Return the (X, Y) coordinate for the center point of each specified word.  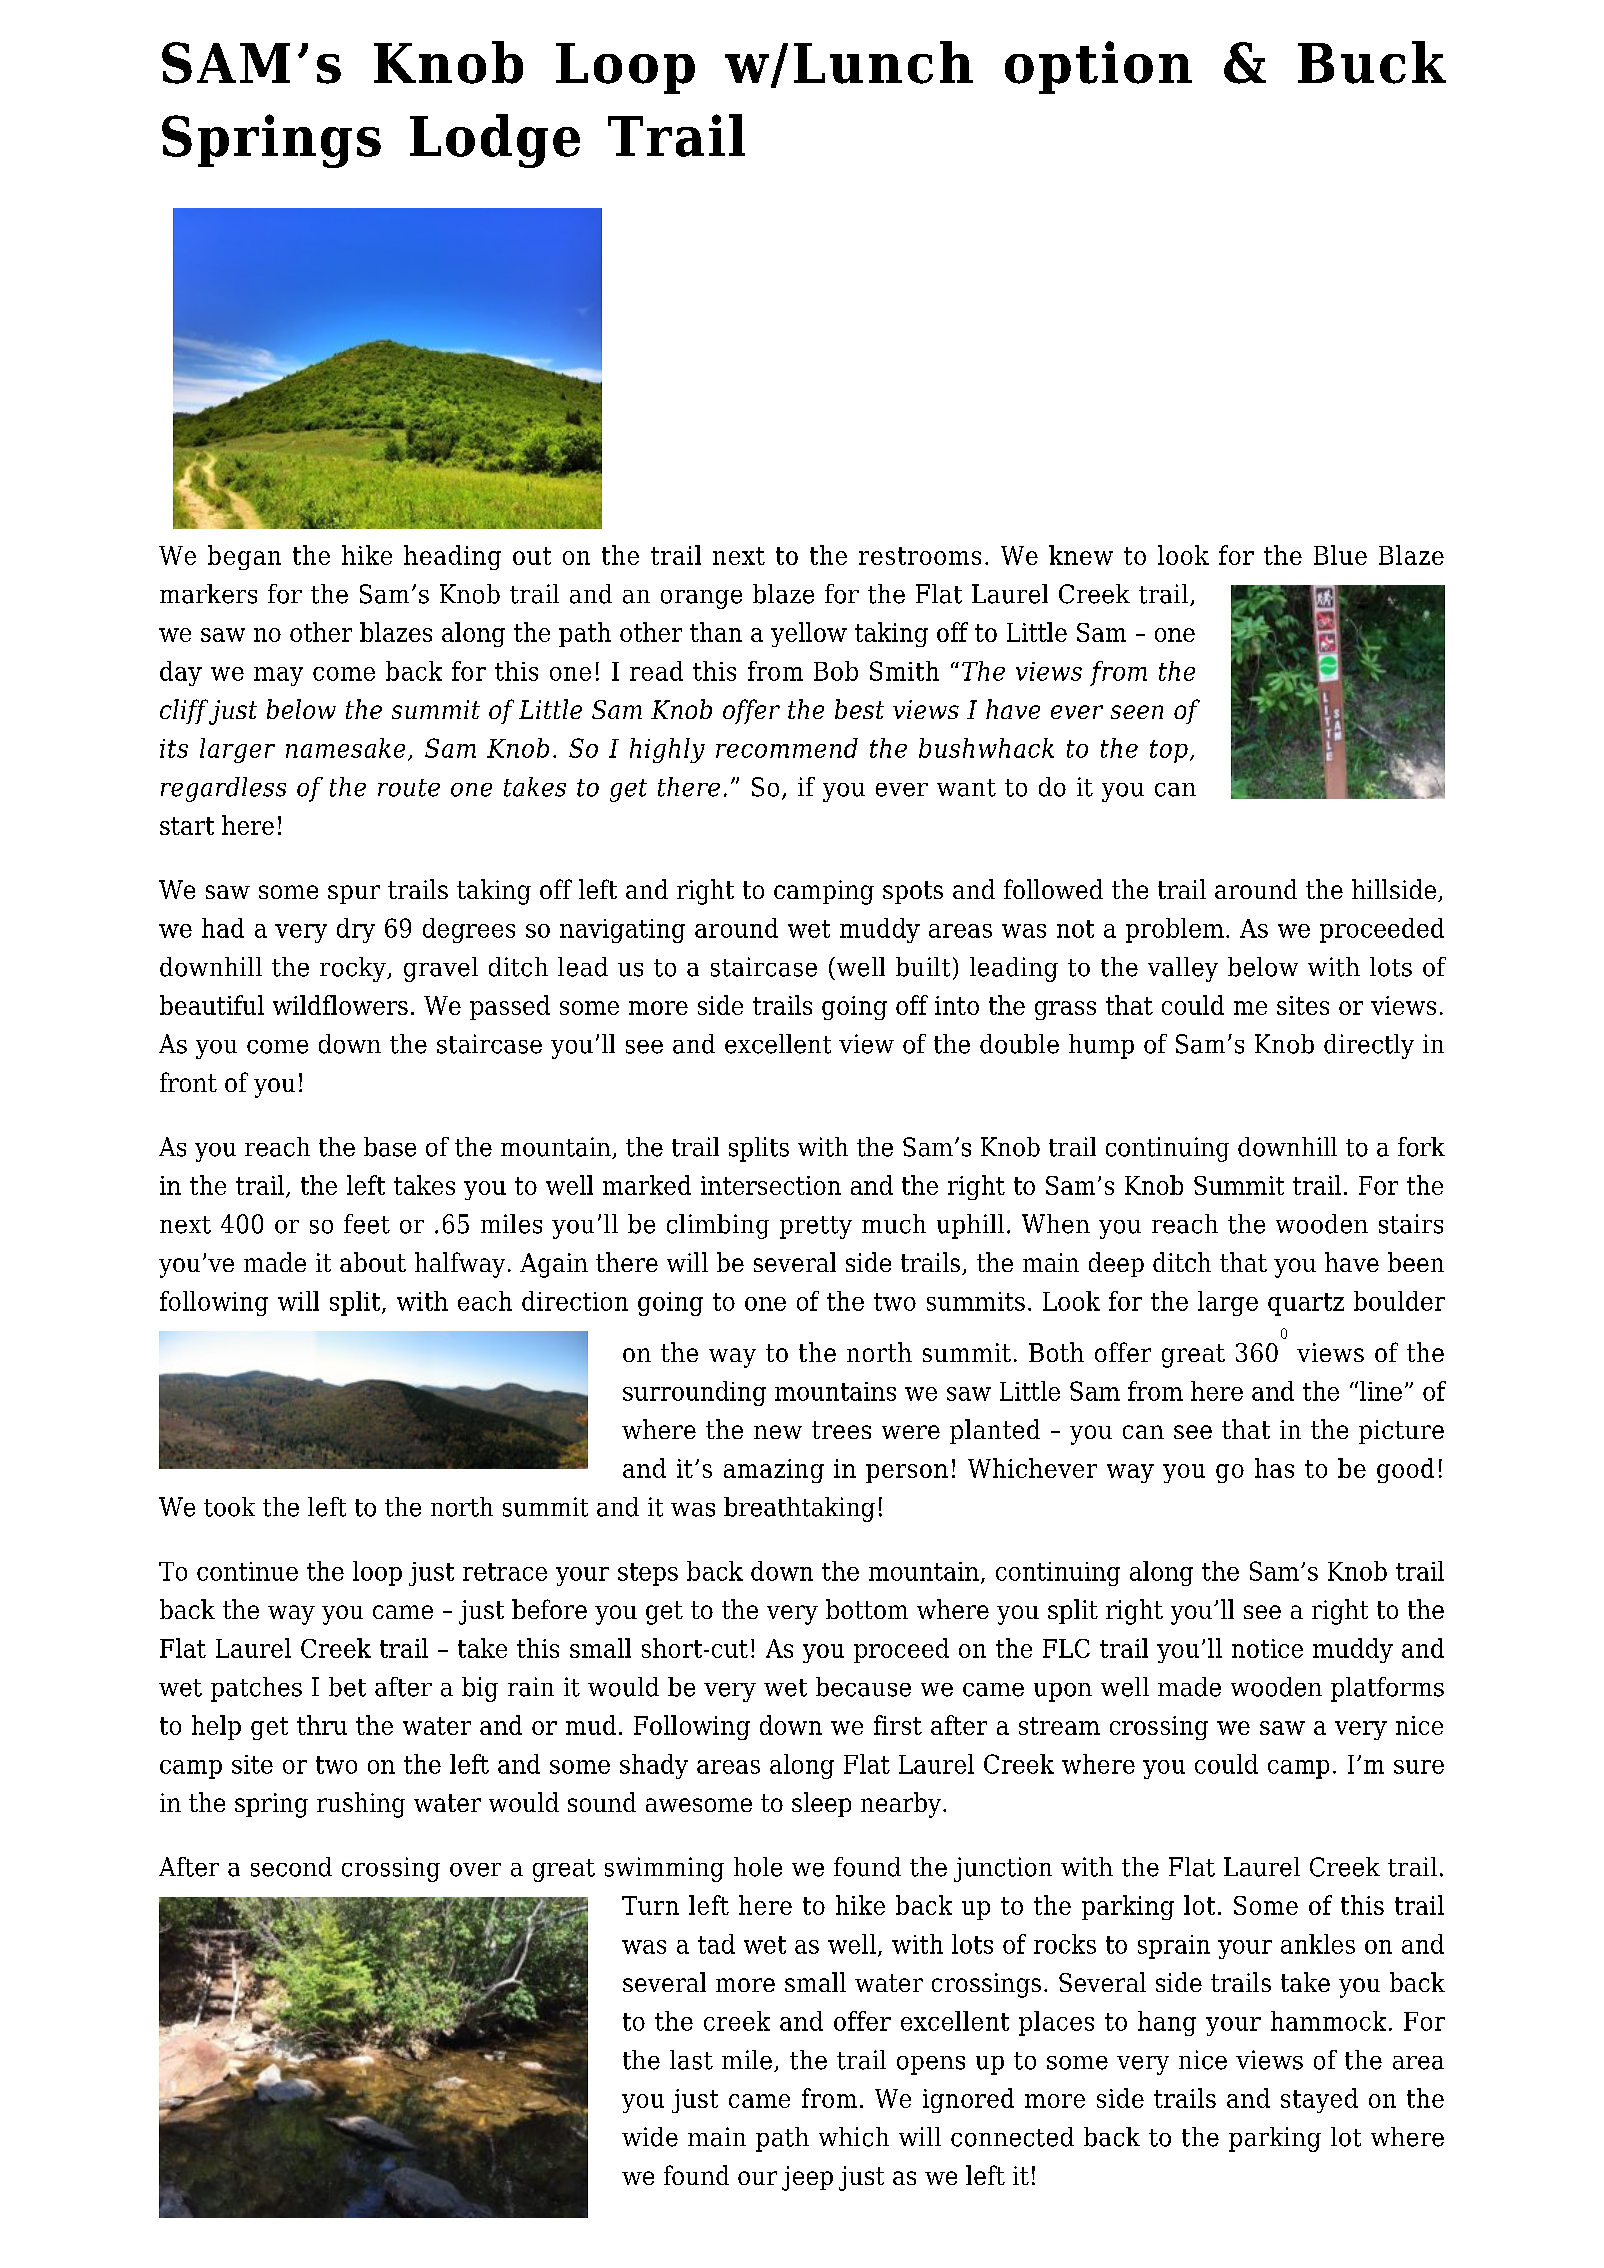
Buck (1372, 62)
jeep (807, 2178)
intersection (771, 1185)
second (291, 1867)
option (1098, 67)
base (390, 1147)
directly (1369, 1046)
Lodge (495, 141)
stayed (1319, 2100)
